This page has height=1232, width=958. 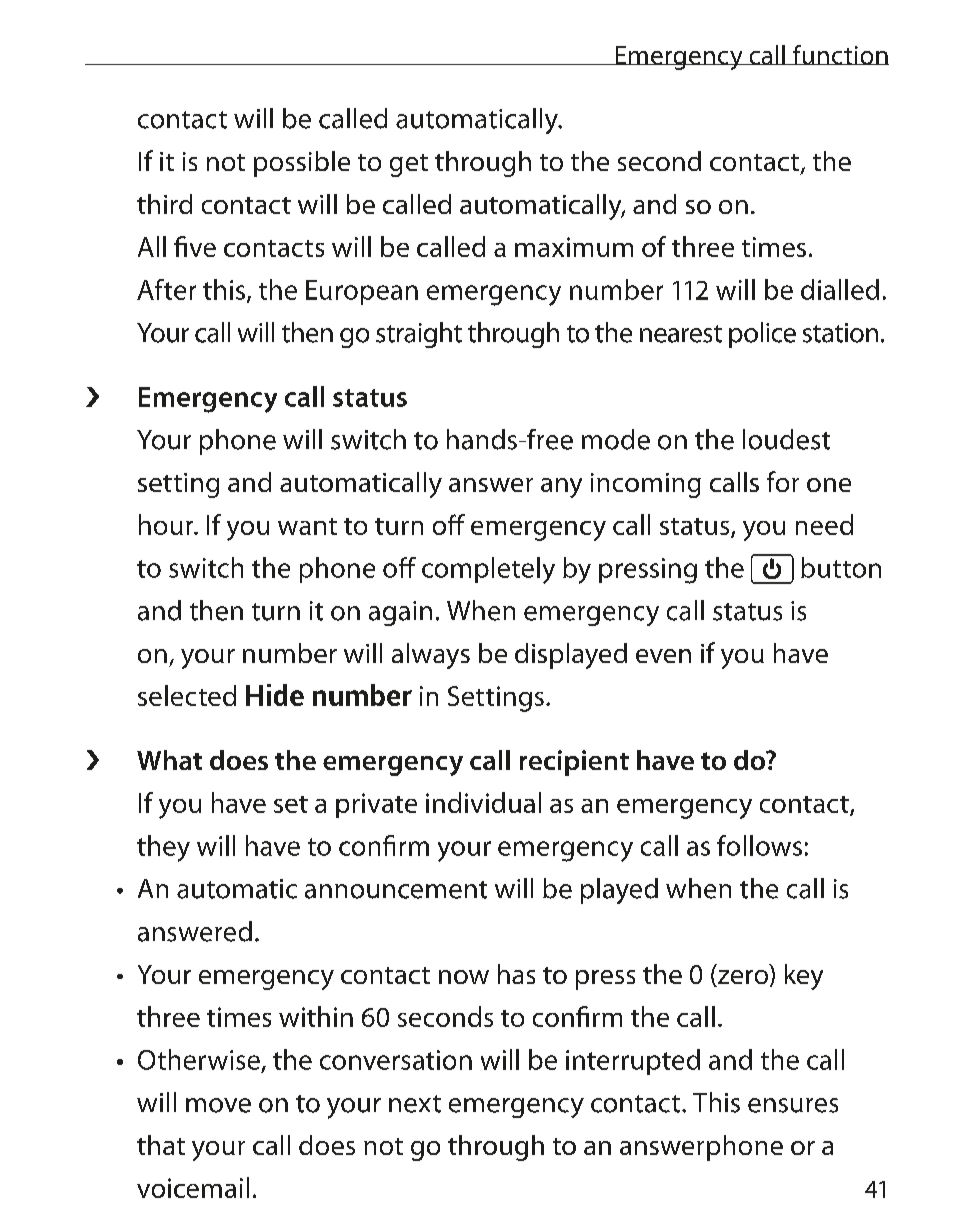 I want to click on possible, so click(x=302, y=164).
